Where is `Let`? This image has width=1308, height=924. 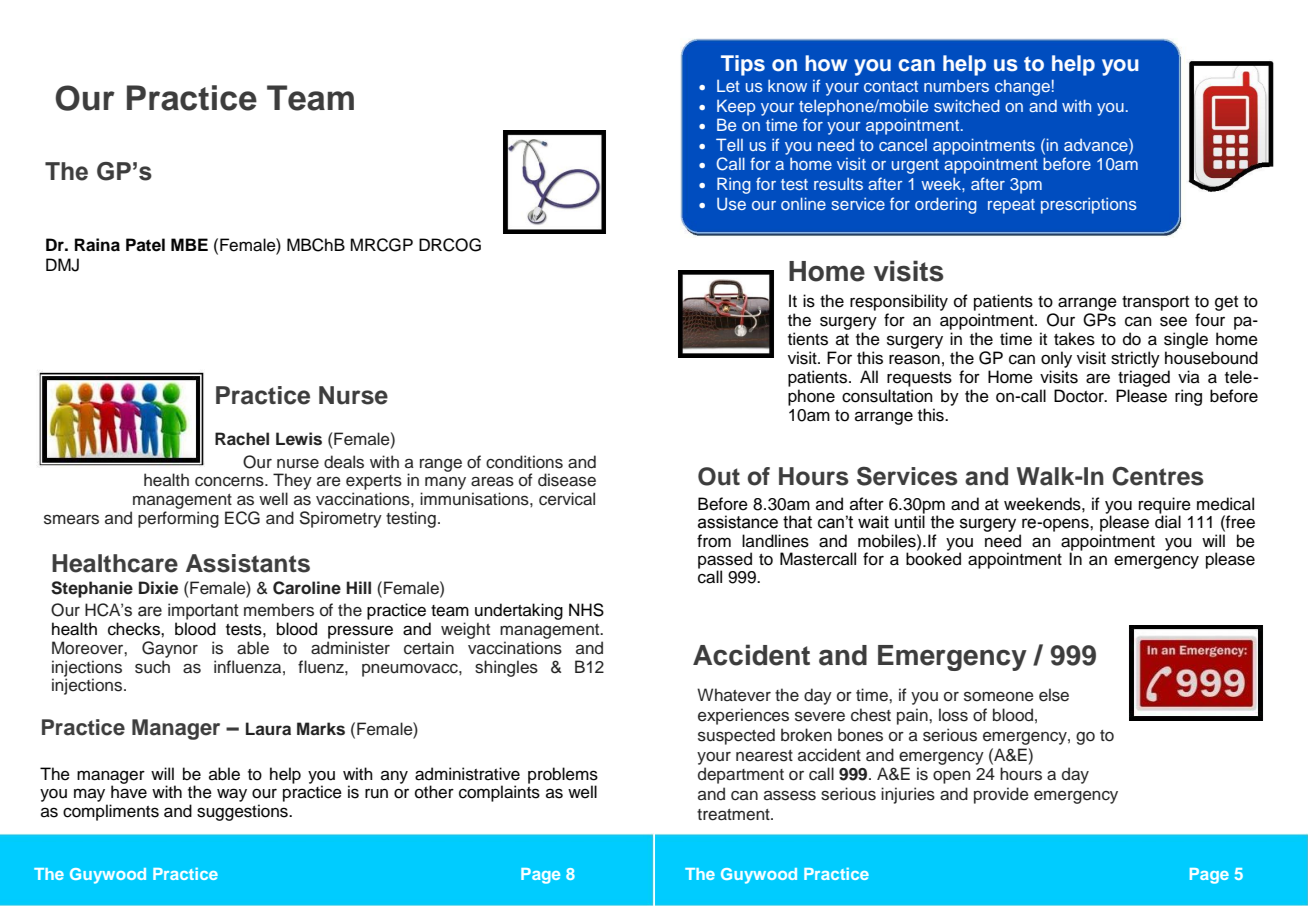
Let is located at coordinates (728, 86).
